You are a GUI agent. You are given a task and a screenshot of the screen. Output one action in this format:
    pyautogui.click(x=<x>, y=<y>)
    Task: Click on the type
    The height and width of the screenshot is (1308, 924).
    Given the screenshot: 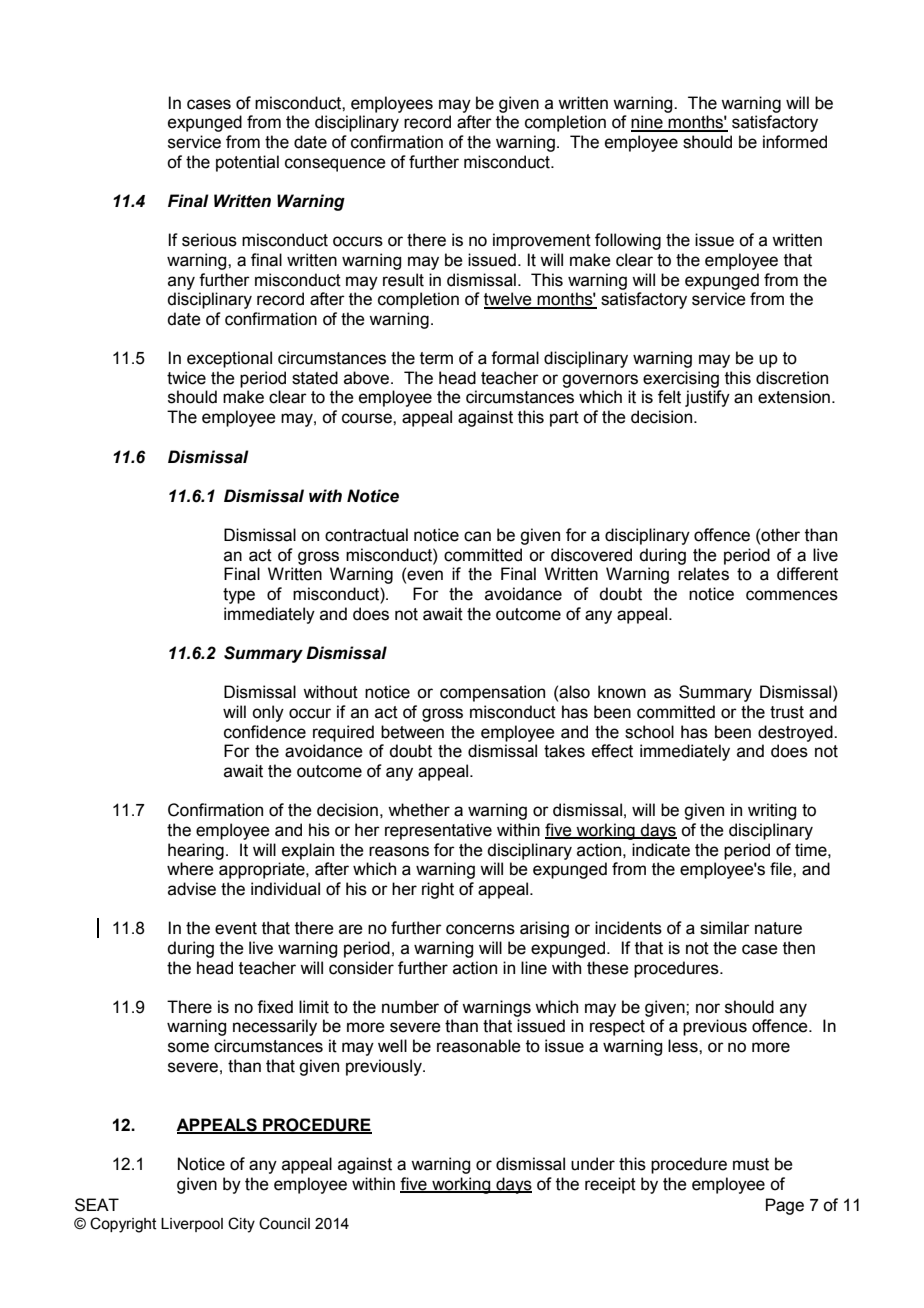 What is the action you would take?
    pyautogui.click(x=239, y=596)
